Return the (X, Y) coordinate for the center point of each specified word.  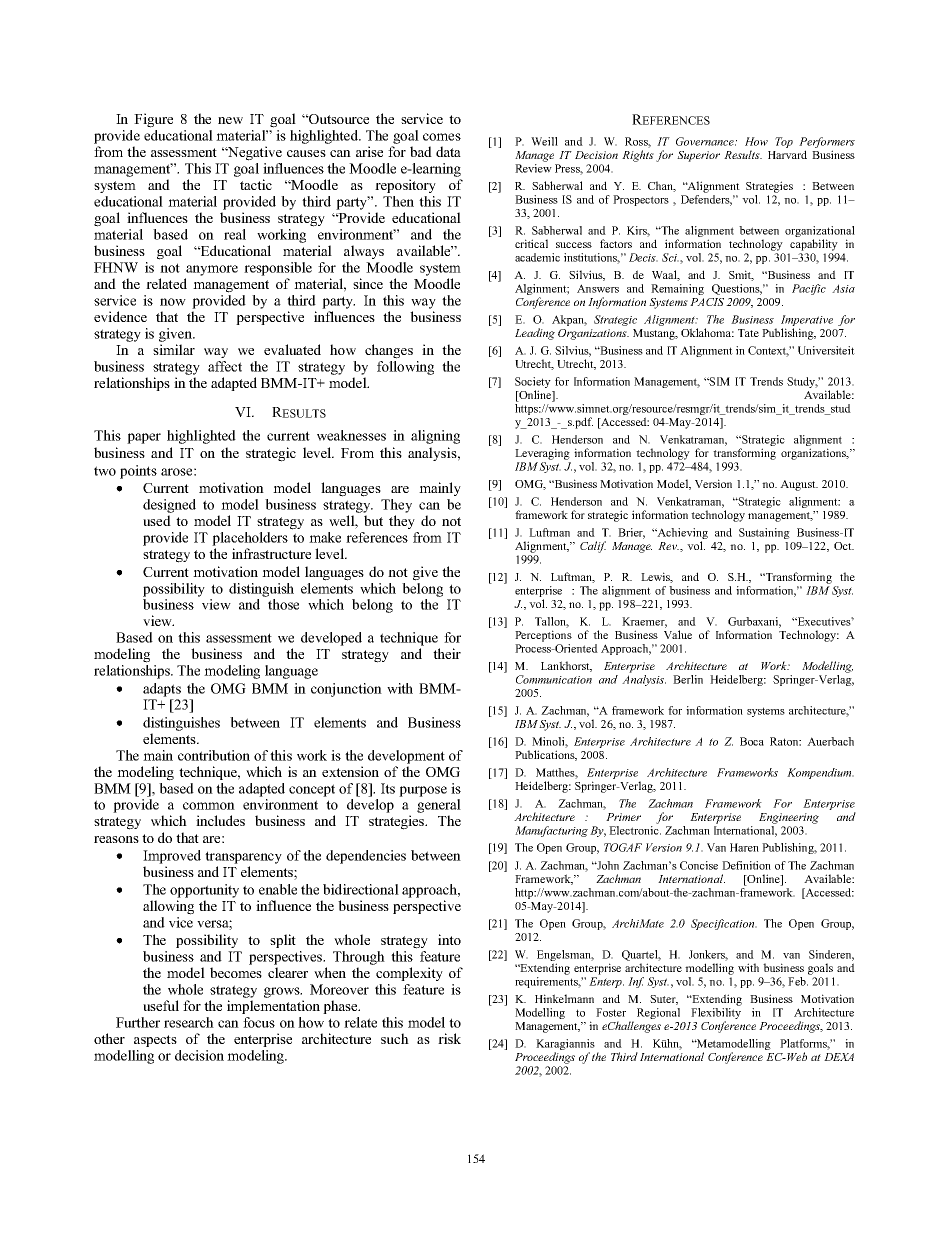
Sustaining (764, 533)
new (230, 120)
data (448, 151)
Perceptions (543, 636)
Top (784, 142)
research (189, 1022)
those (283, 604)
